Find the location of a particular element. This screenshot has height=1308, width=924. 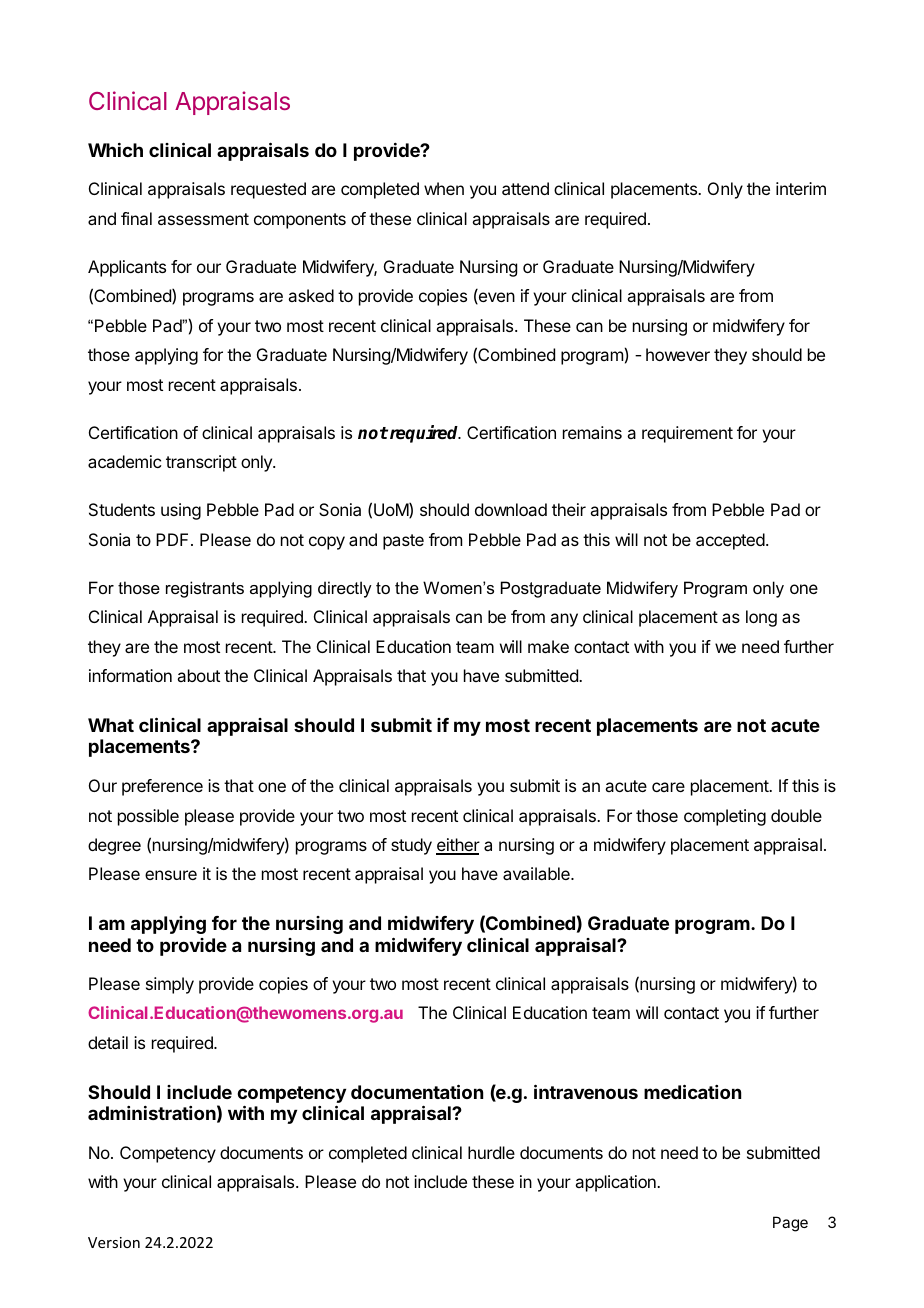

about is located at coordinates (198, 675).
